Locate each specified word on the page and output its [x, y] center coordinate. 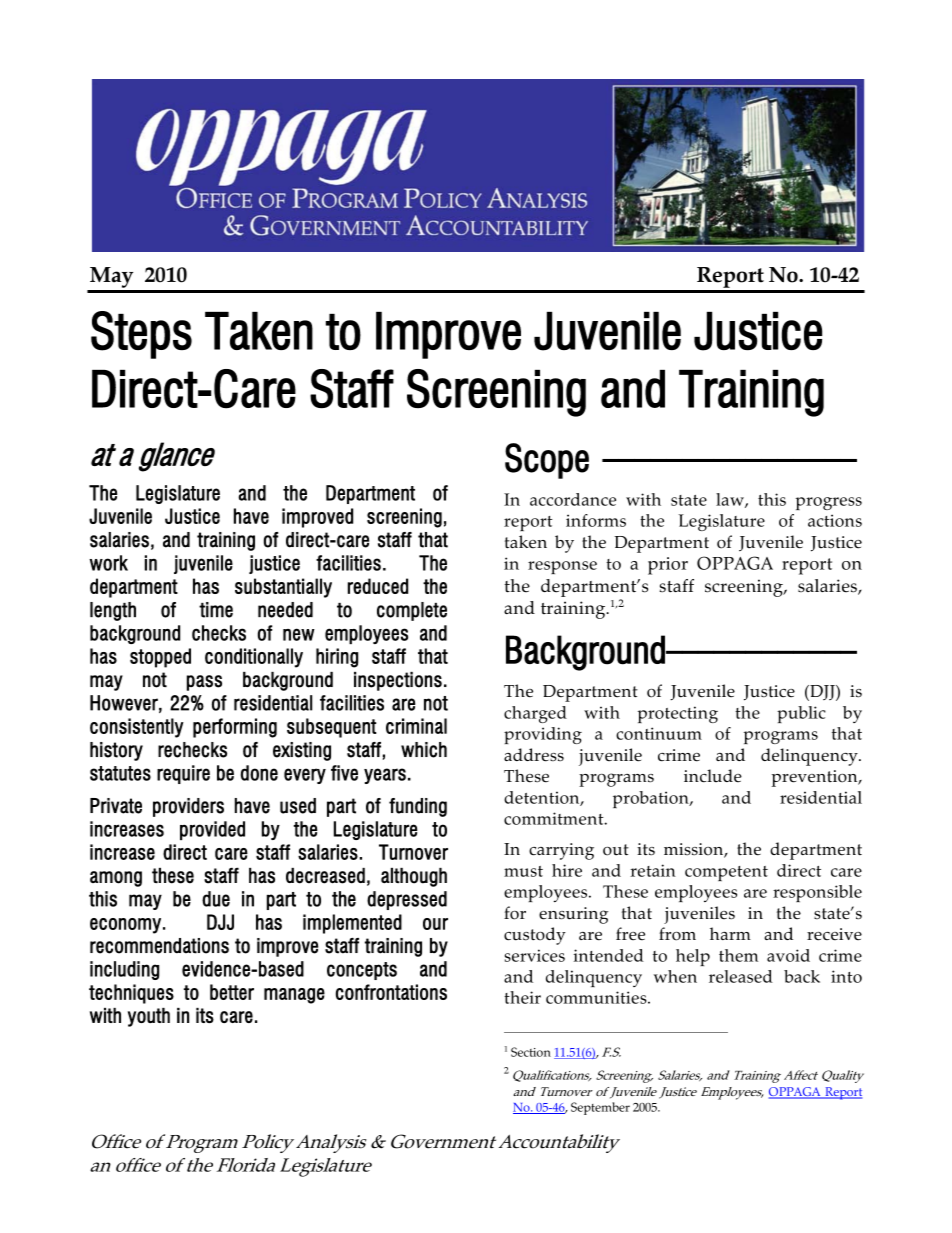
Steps [141, 335]
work [108, 563]
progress [829, 503]
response [562, 567]
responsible [817, 893]
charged [535, 714]
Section [531, 1052]
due [216, 899]
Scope [547, 461]
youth [149, 1017]
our [435, 924]
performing [235, 728]
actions [835, 520]
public [801, 714]
